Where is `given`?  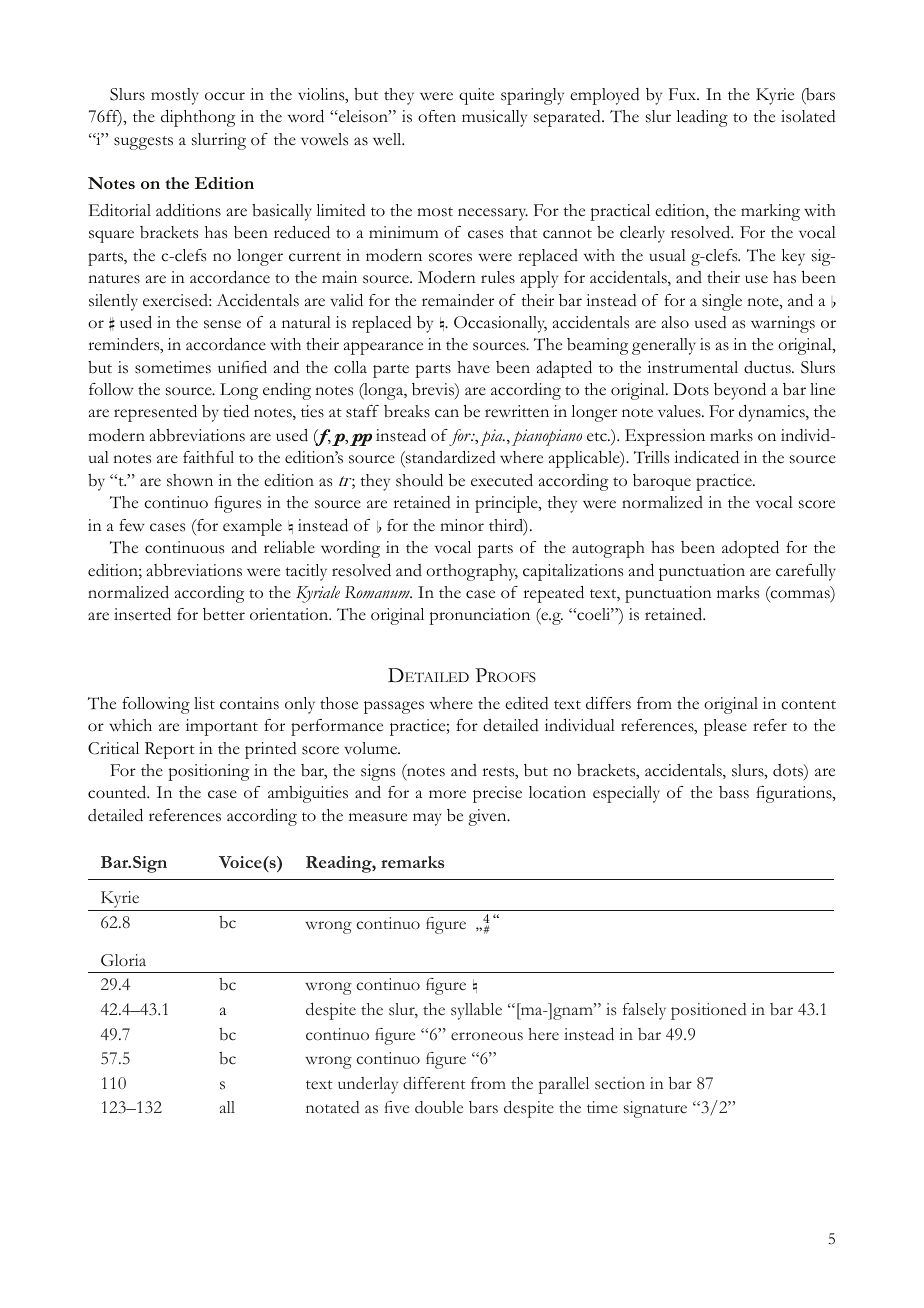
given is located at coordinates (488, 817).
